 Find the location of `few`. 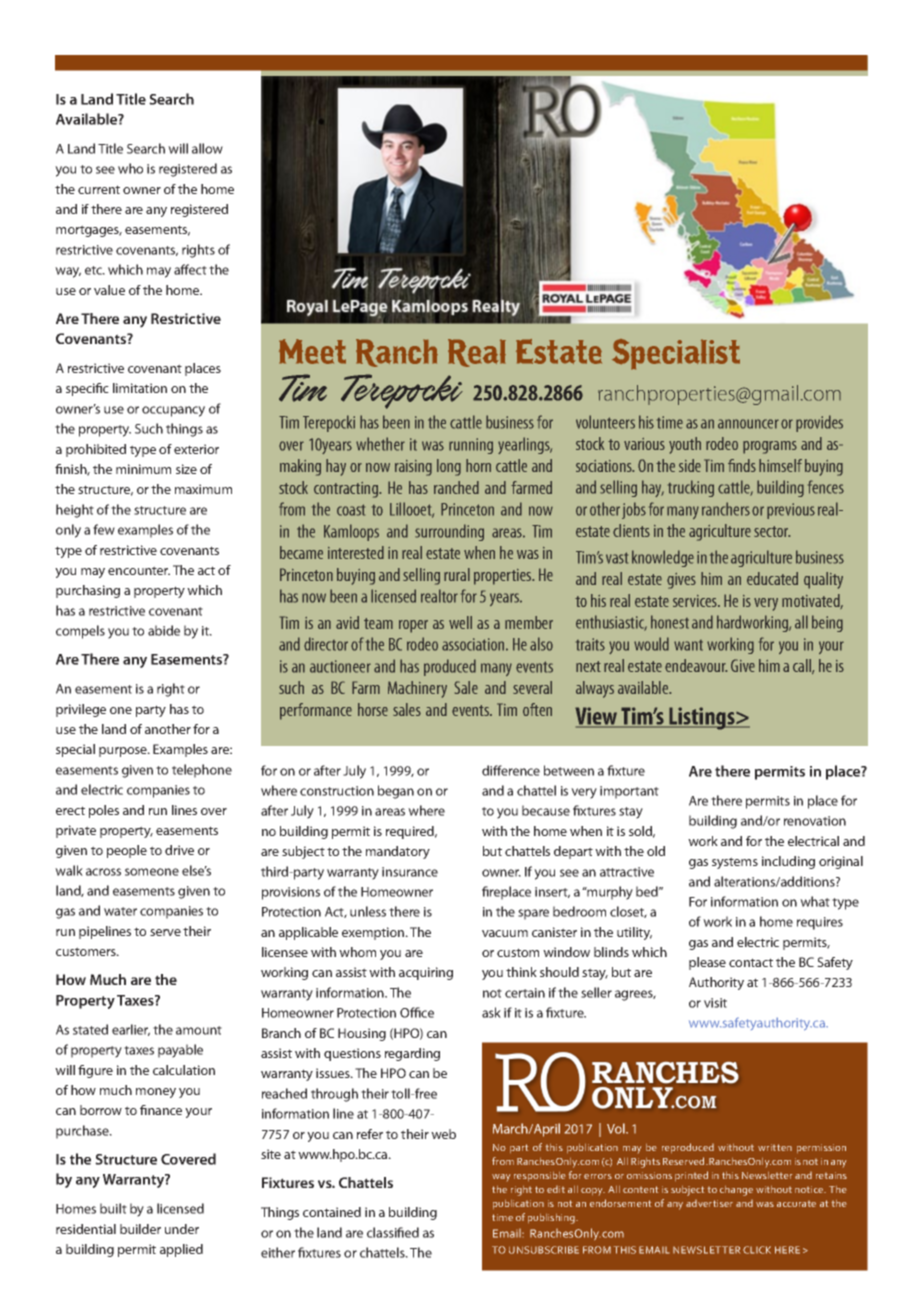

few is located at coordinates (104, 529).
